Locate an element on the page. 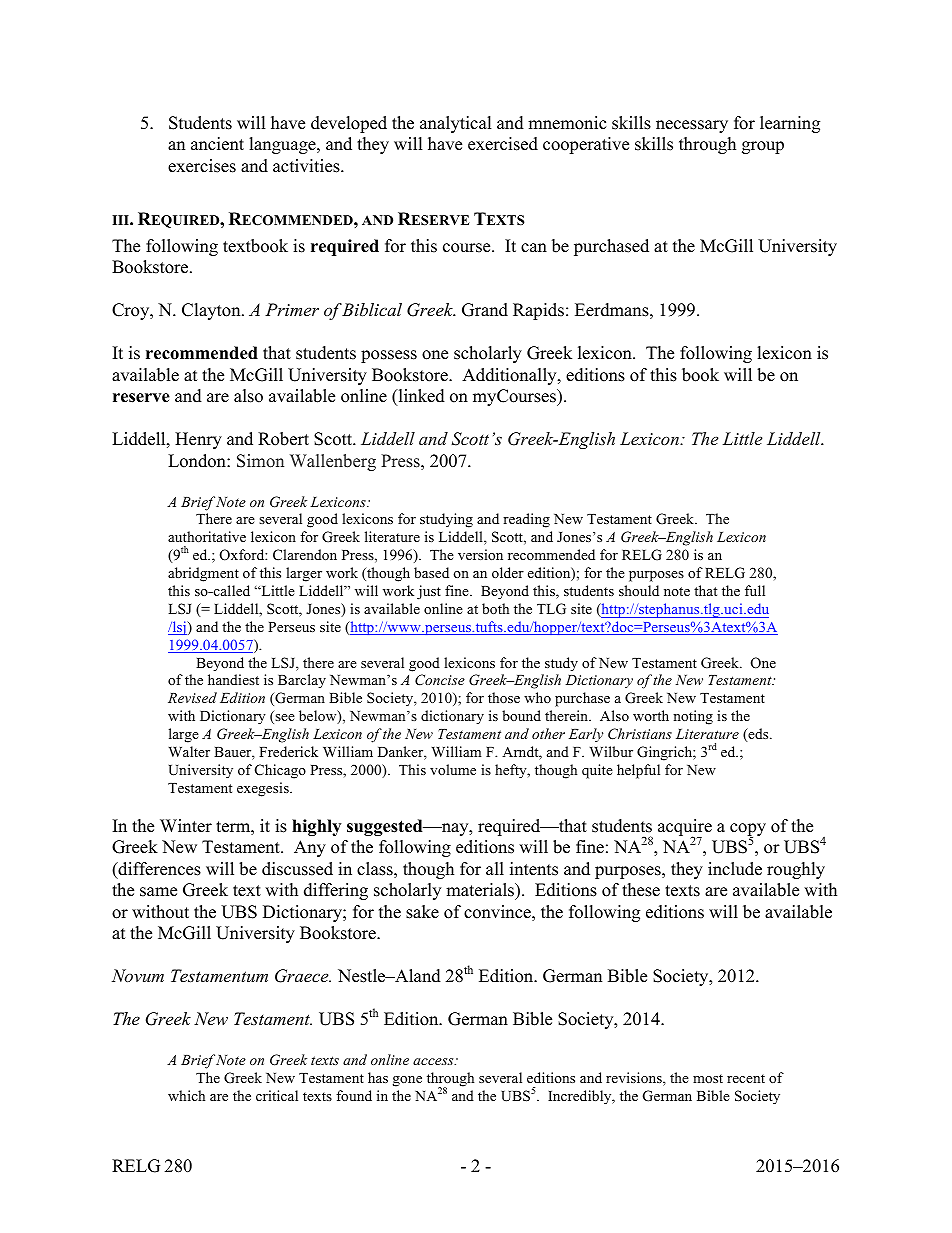  gone is located at coordinates (407, 1081).
